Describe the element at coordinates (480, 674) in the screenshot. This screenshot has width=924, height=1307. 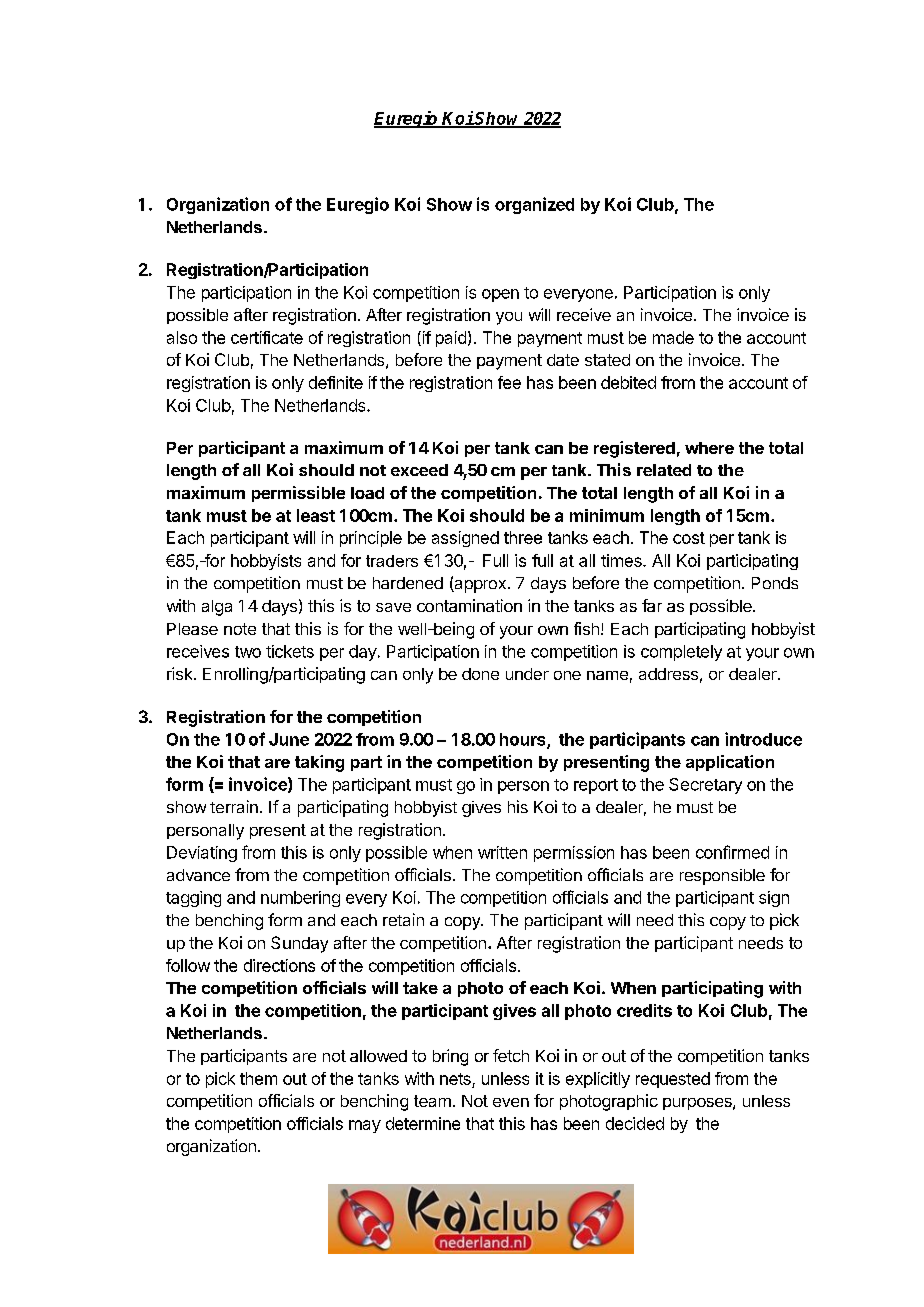
I see `done` at that location.
